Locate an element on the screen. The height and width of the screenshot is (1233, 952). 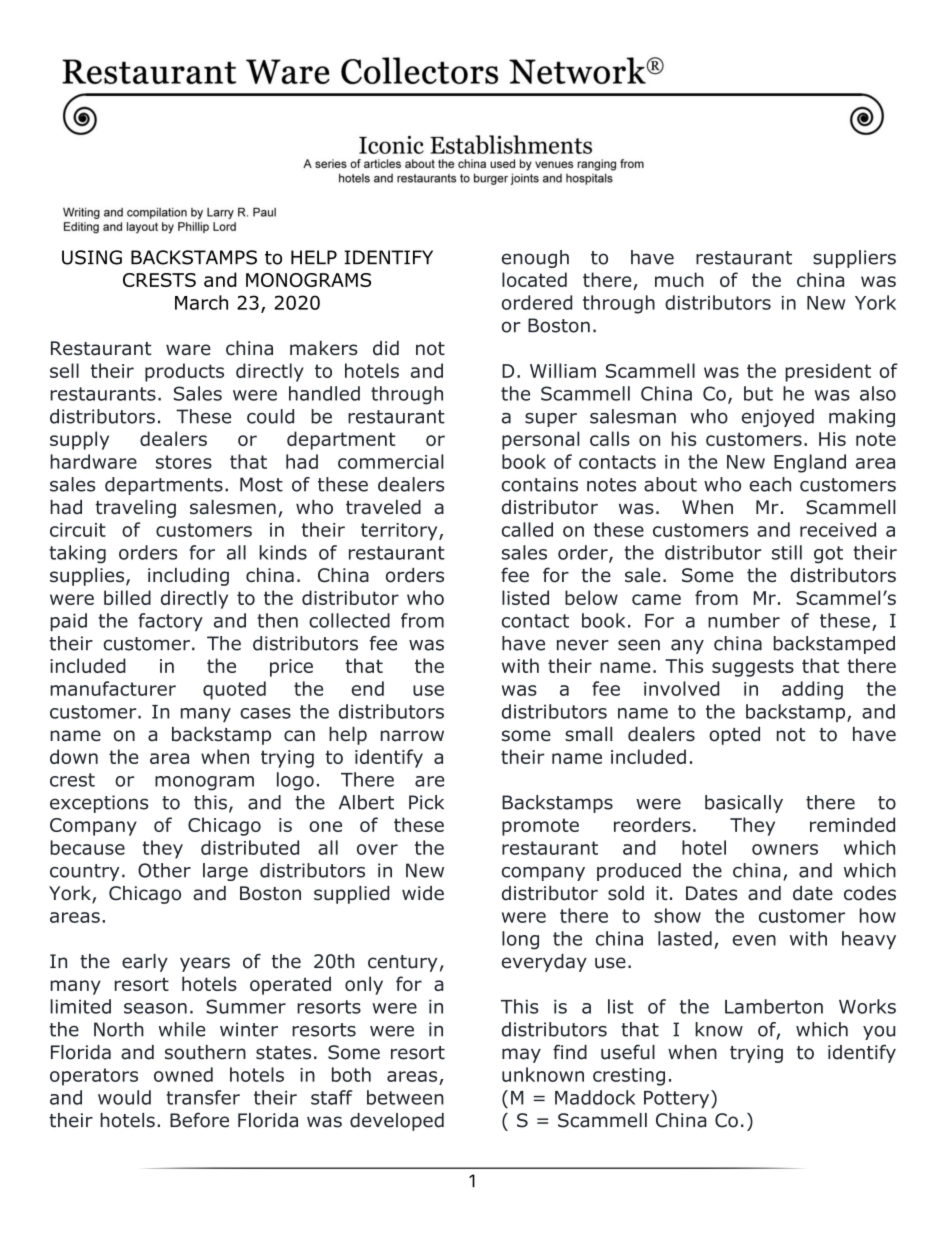
owners is located at coordinates (785, 849).
